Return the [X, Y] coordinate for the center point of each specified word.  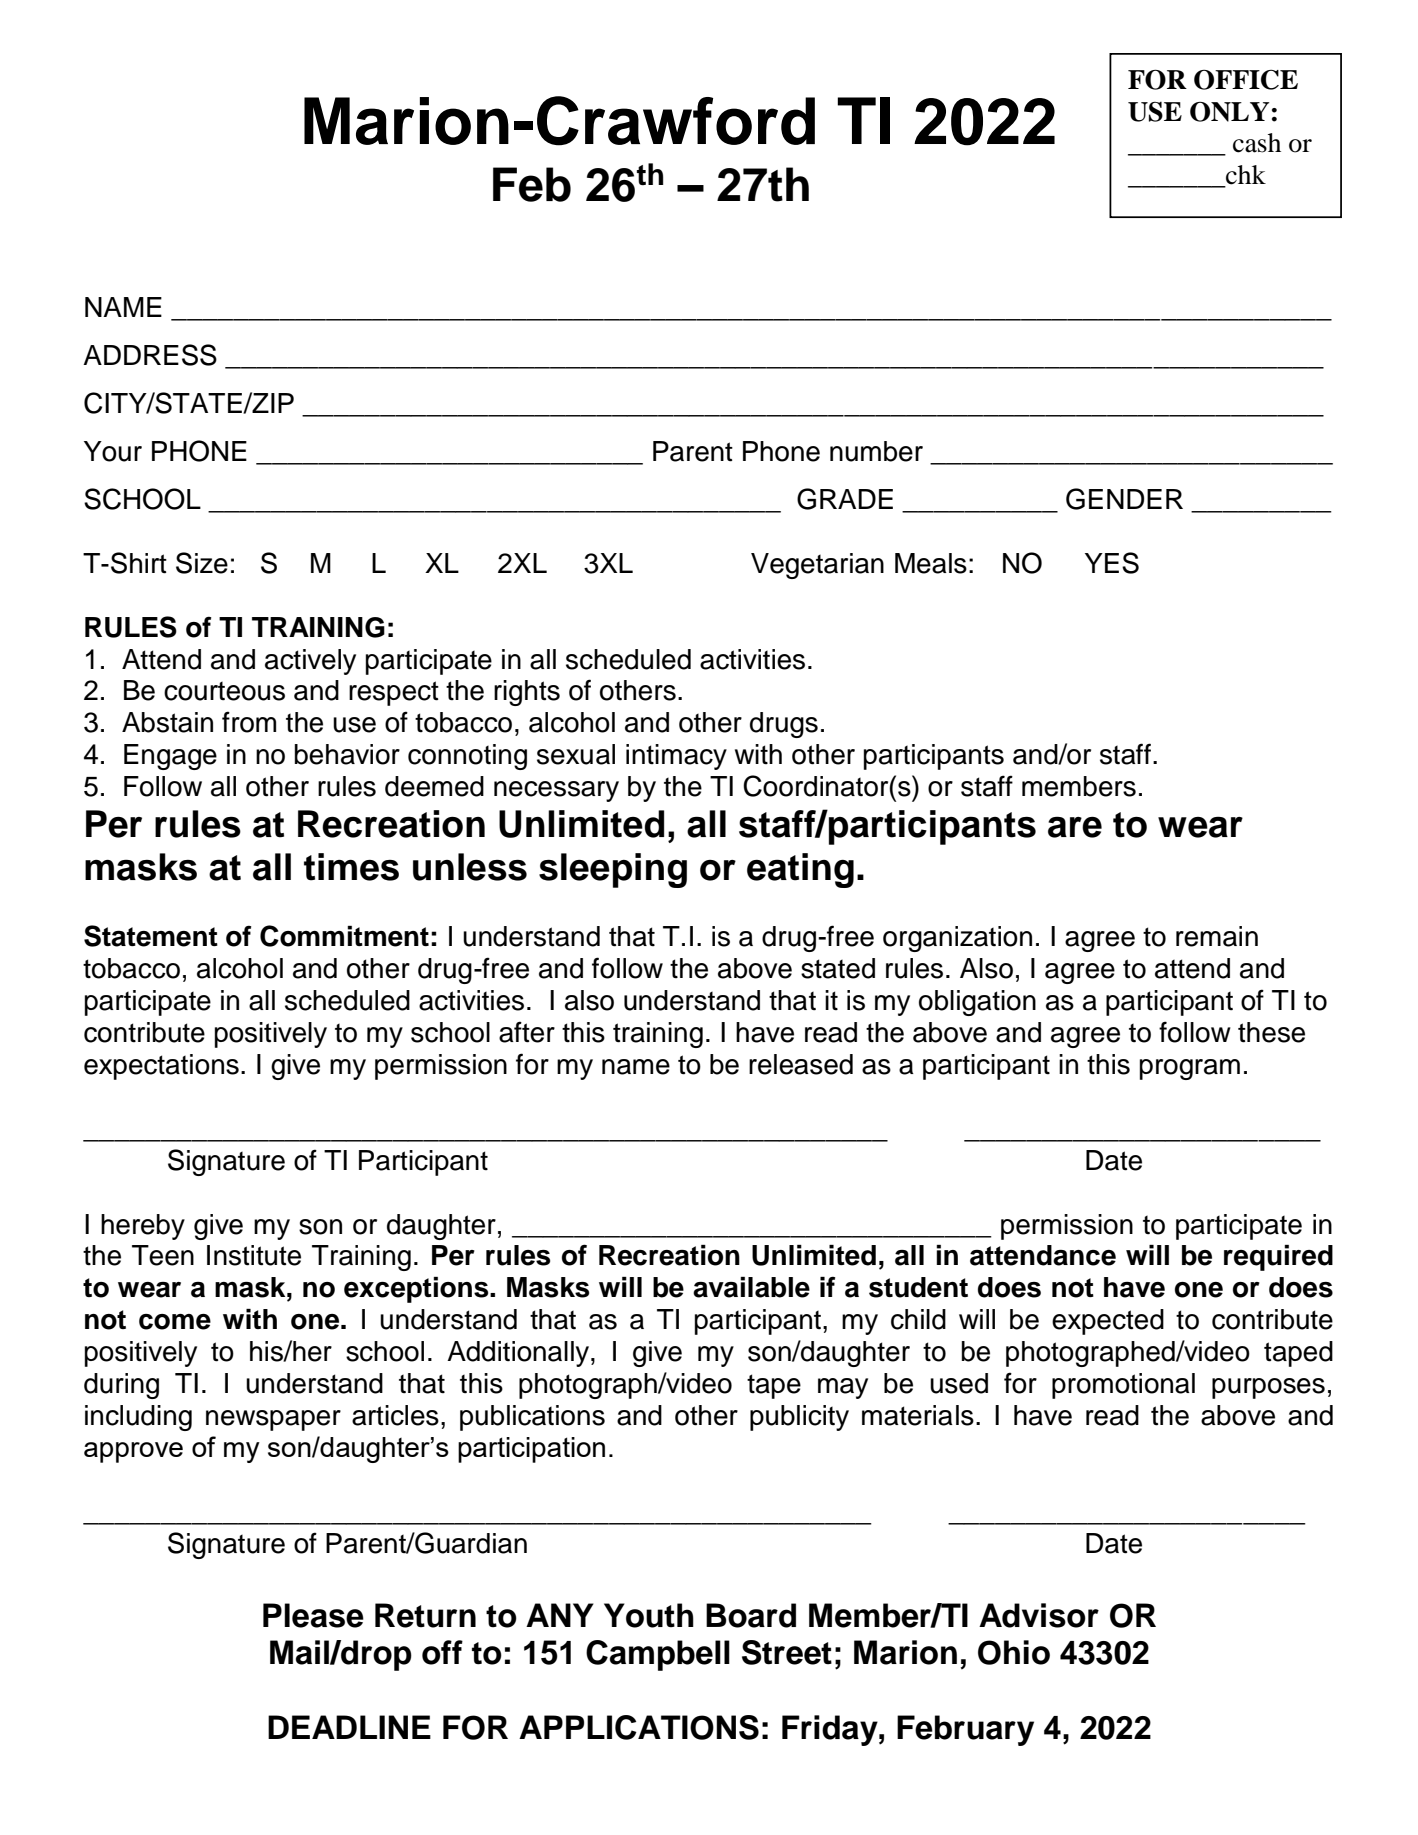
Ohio [1014, 1652]
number [876, 451]
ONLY [1229, 112]
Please [313, 1615]
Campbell [658, 1655]
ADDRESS [150, 355]
